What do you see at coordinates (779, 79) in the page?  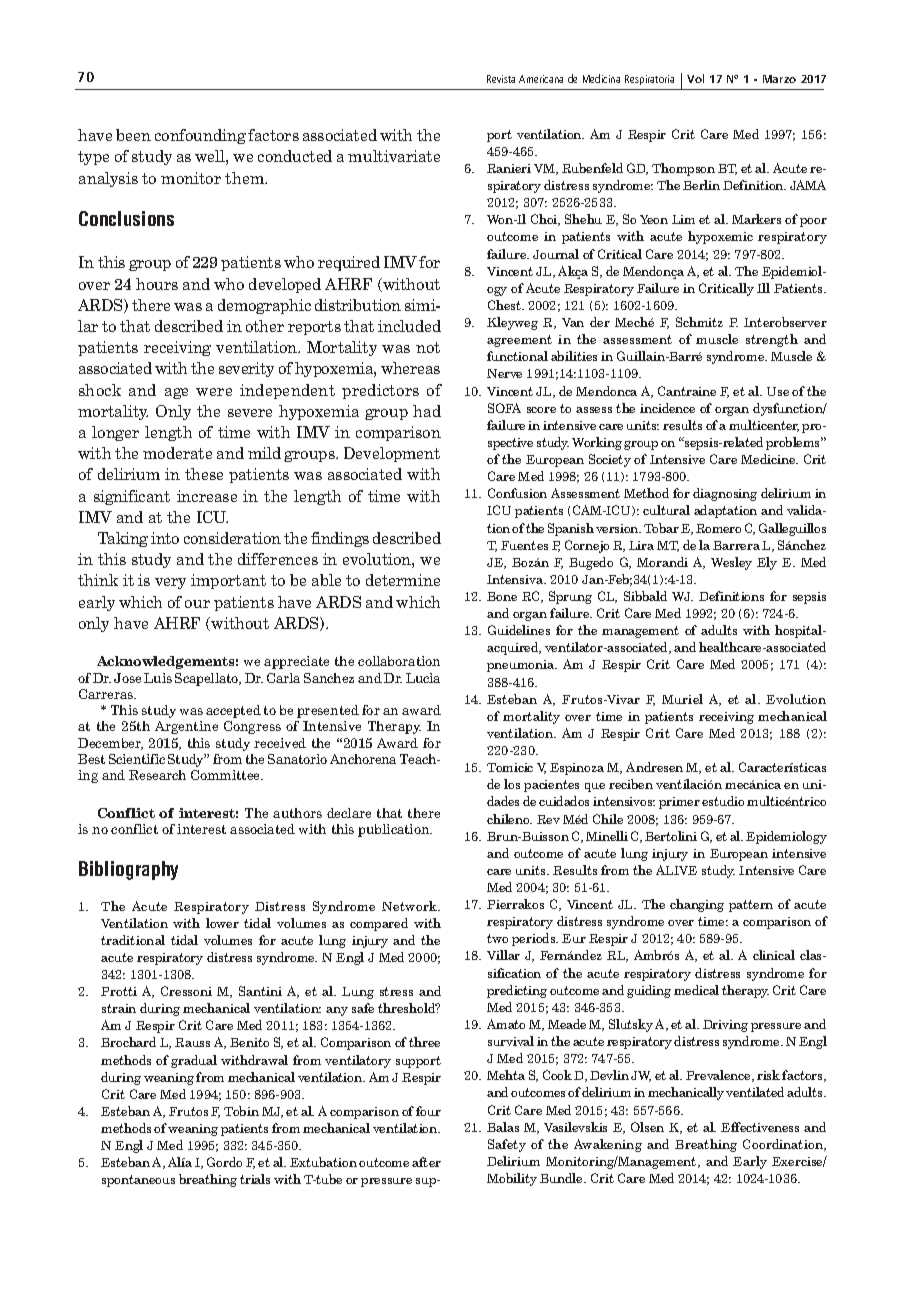 I see `Marzo` at bounding box center [779, 79].
